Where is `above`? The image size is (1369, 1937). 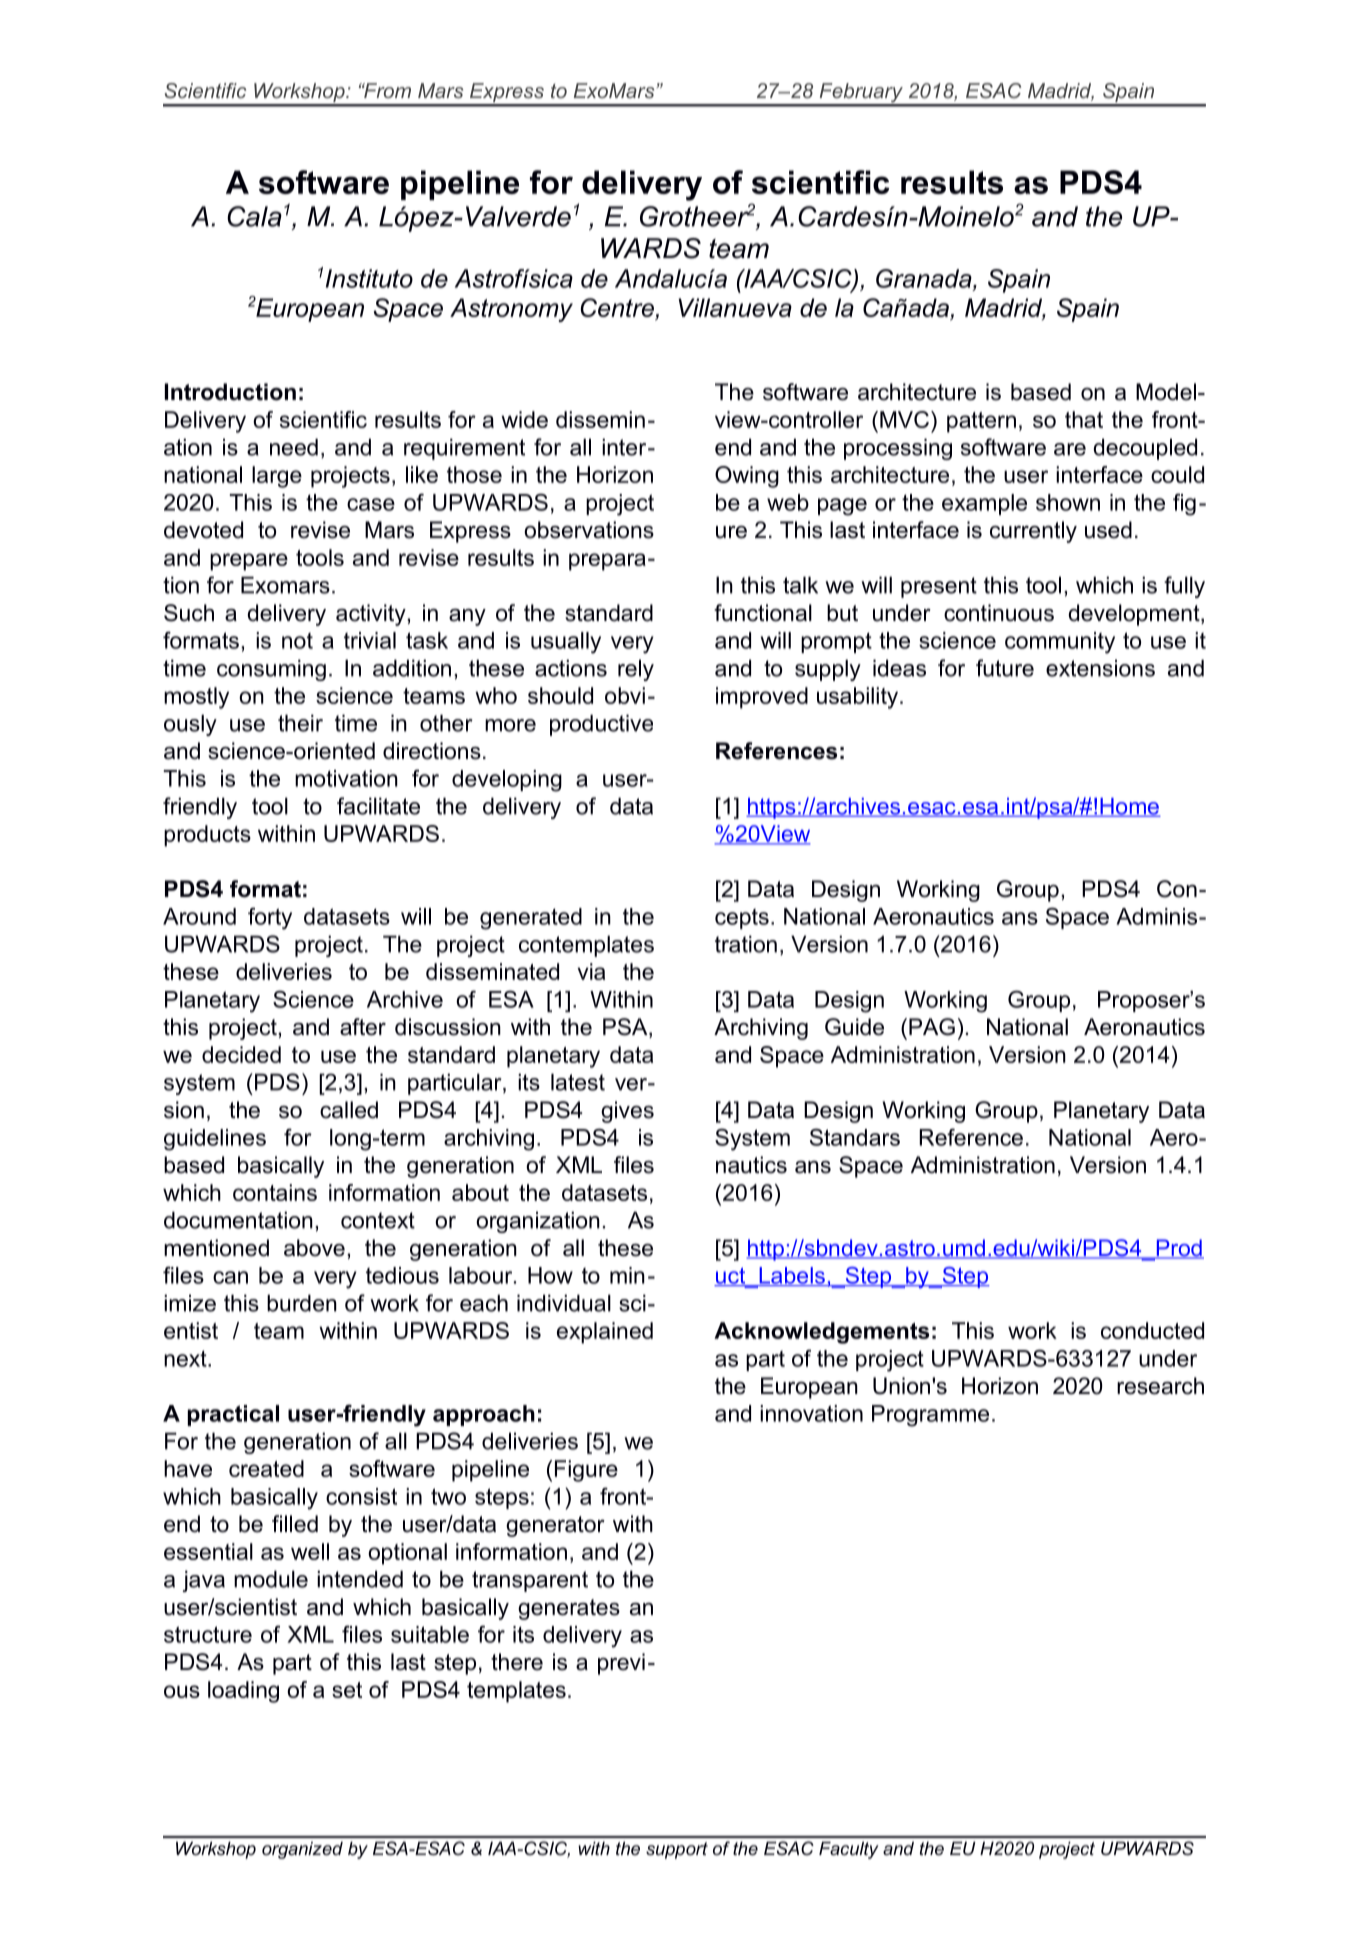 above is located at coordinates (314, 1248).
